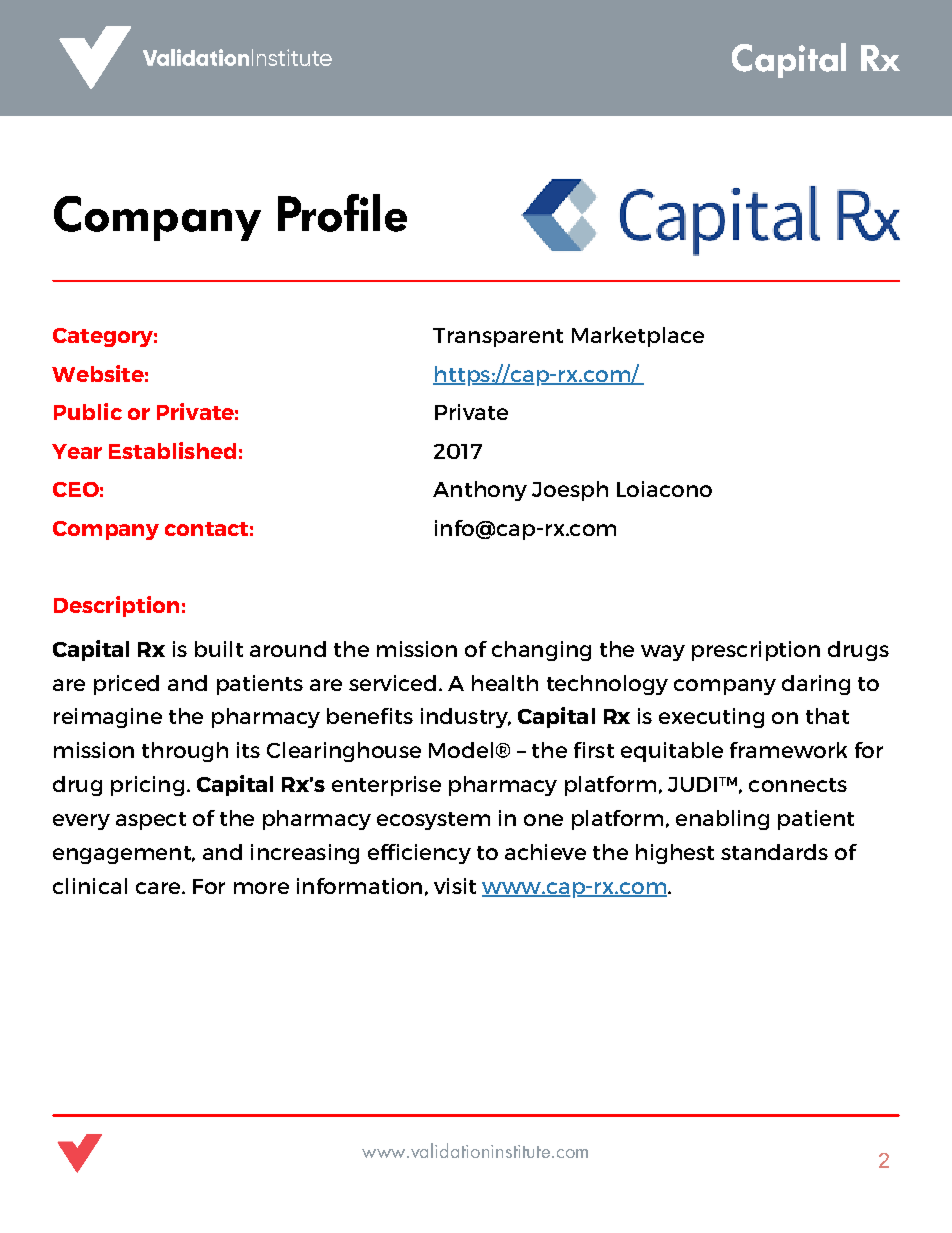 This document has height=1233, width=952. What do you see at coordinates (455, 886) in the document?
I see `visit` at bounding box center [455, 886].
